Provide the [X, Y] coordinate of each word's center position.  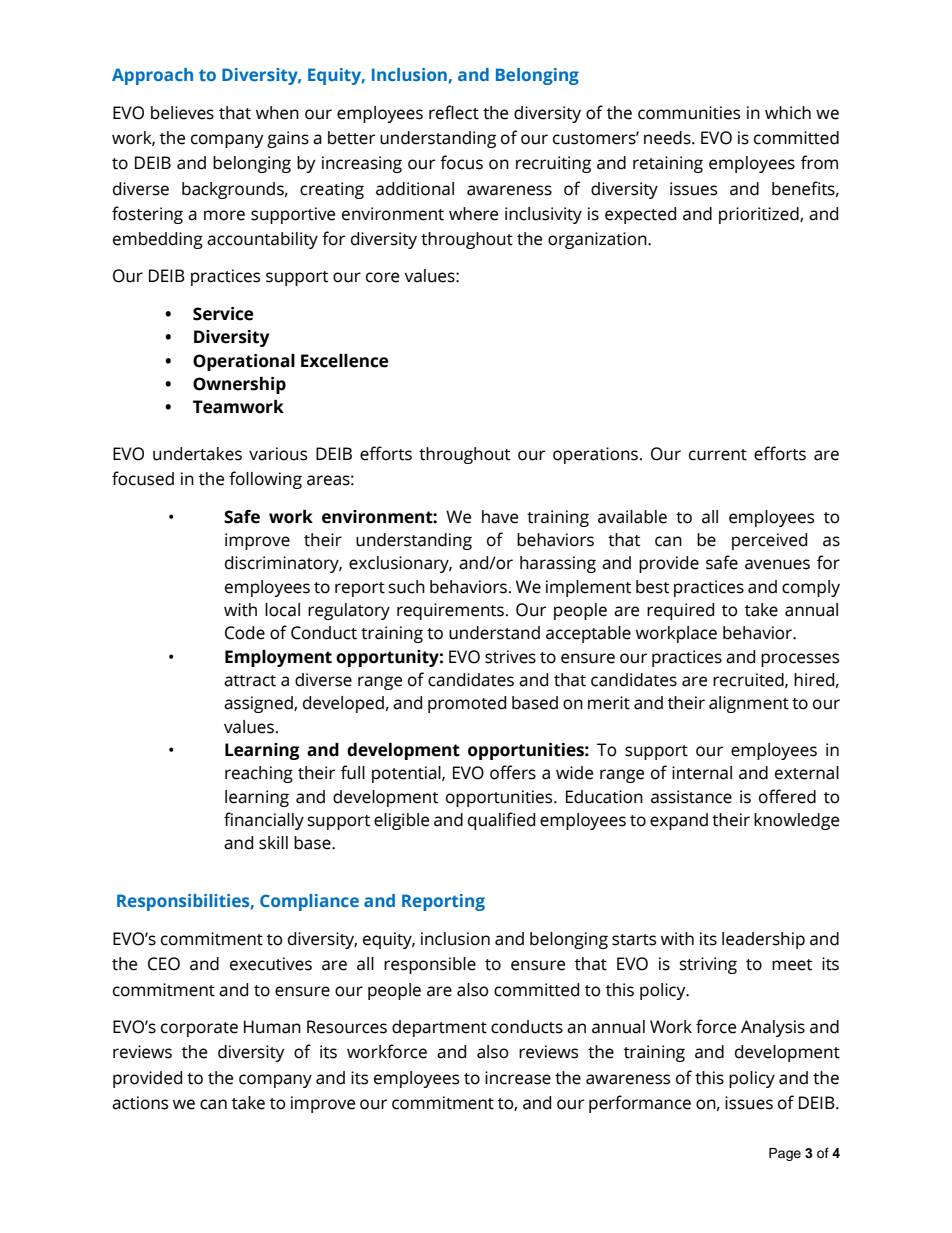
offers [513, 772]
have [500, 517]
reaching [259, 774]
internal [702, 773]
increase [518, 1078]
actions [140, 1103]
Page [785, 1154]
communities [689, 113]
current [718, 455]
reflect [454, 112]
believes [182, 113]
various [278, 454]
